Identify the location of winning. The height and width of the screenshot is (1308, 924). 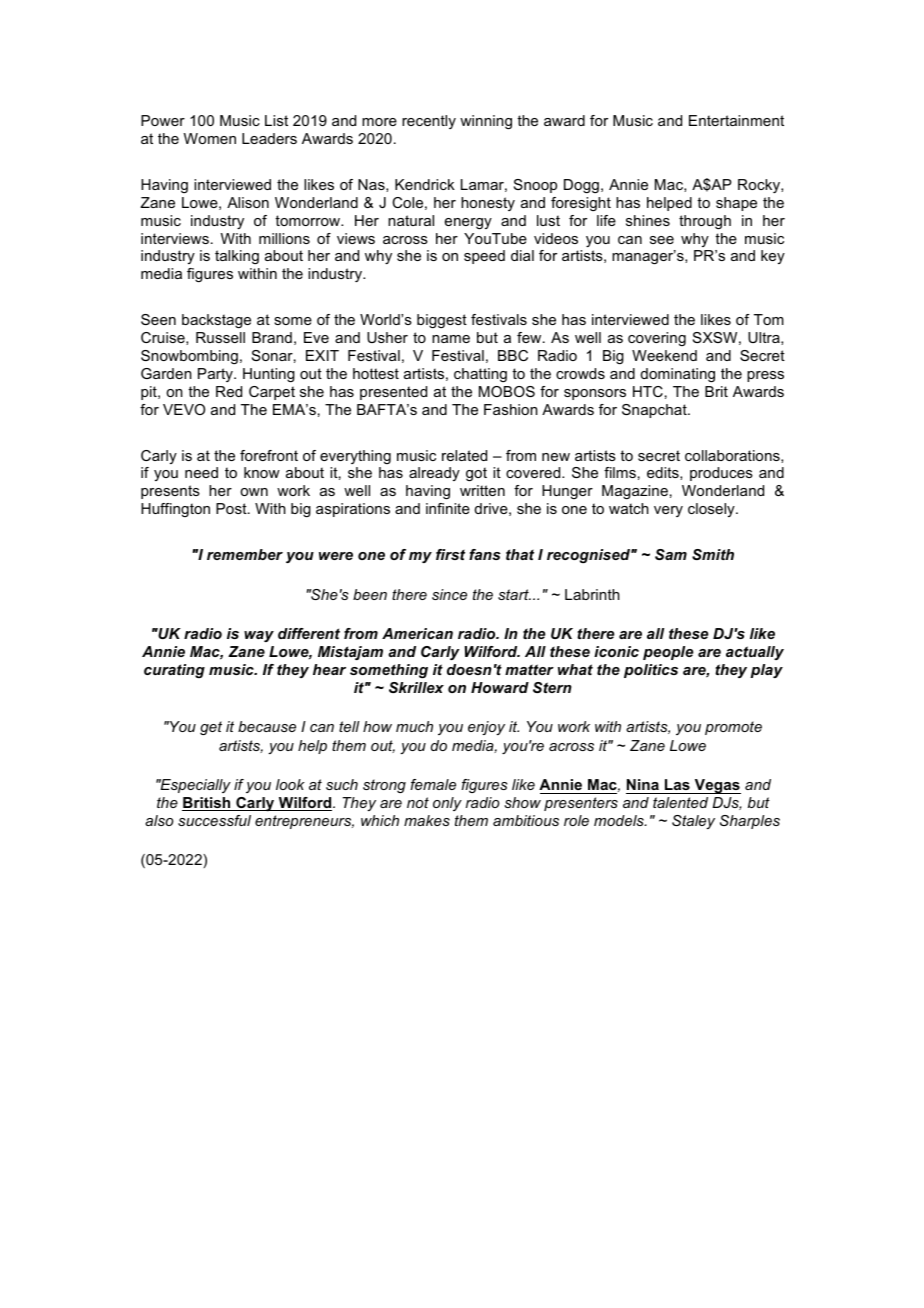
(486, 122).
